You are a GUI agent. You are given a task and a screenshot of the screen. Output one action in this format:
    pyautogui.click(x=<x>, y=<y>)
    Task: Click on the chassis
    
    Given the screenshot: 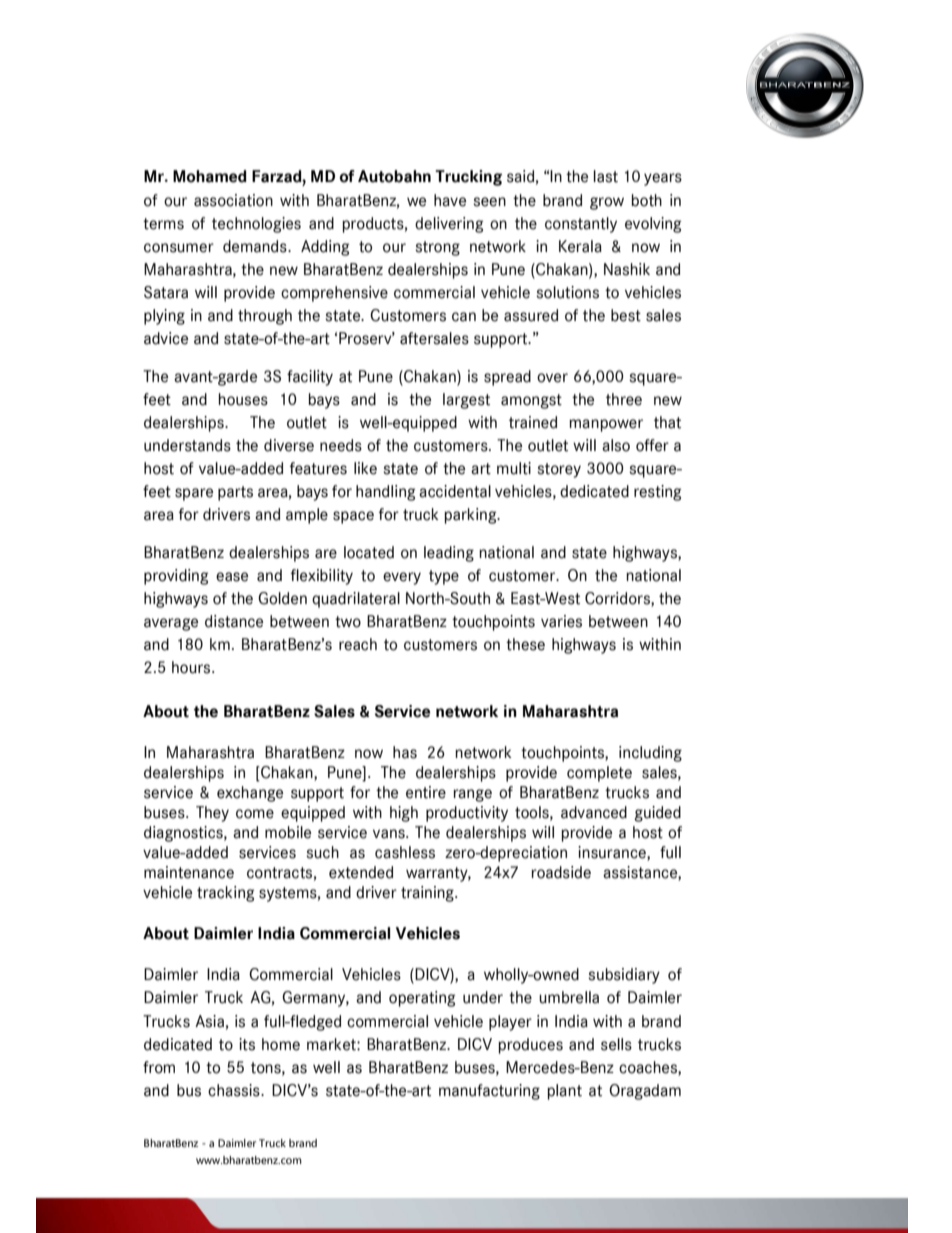 What is the action you would take?
    pyautogui.click(x=235, y=1090)
